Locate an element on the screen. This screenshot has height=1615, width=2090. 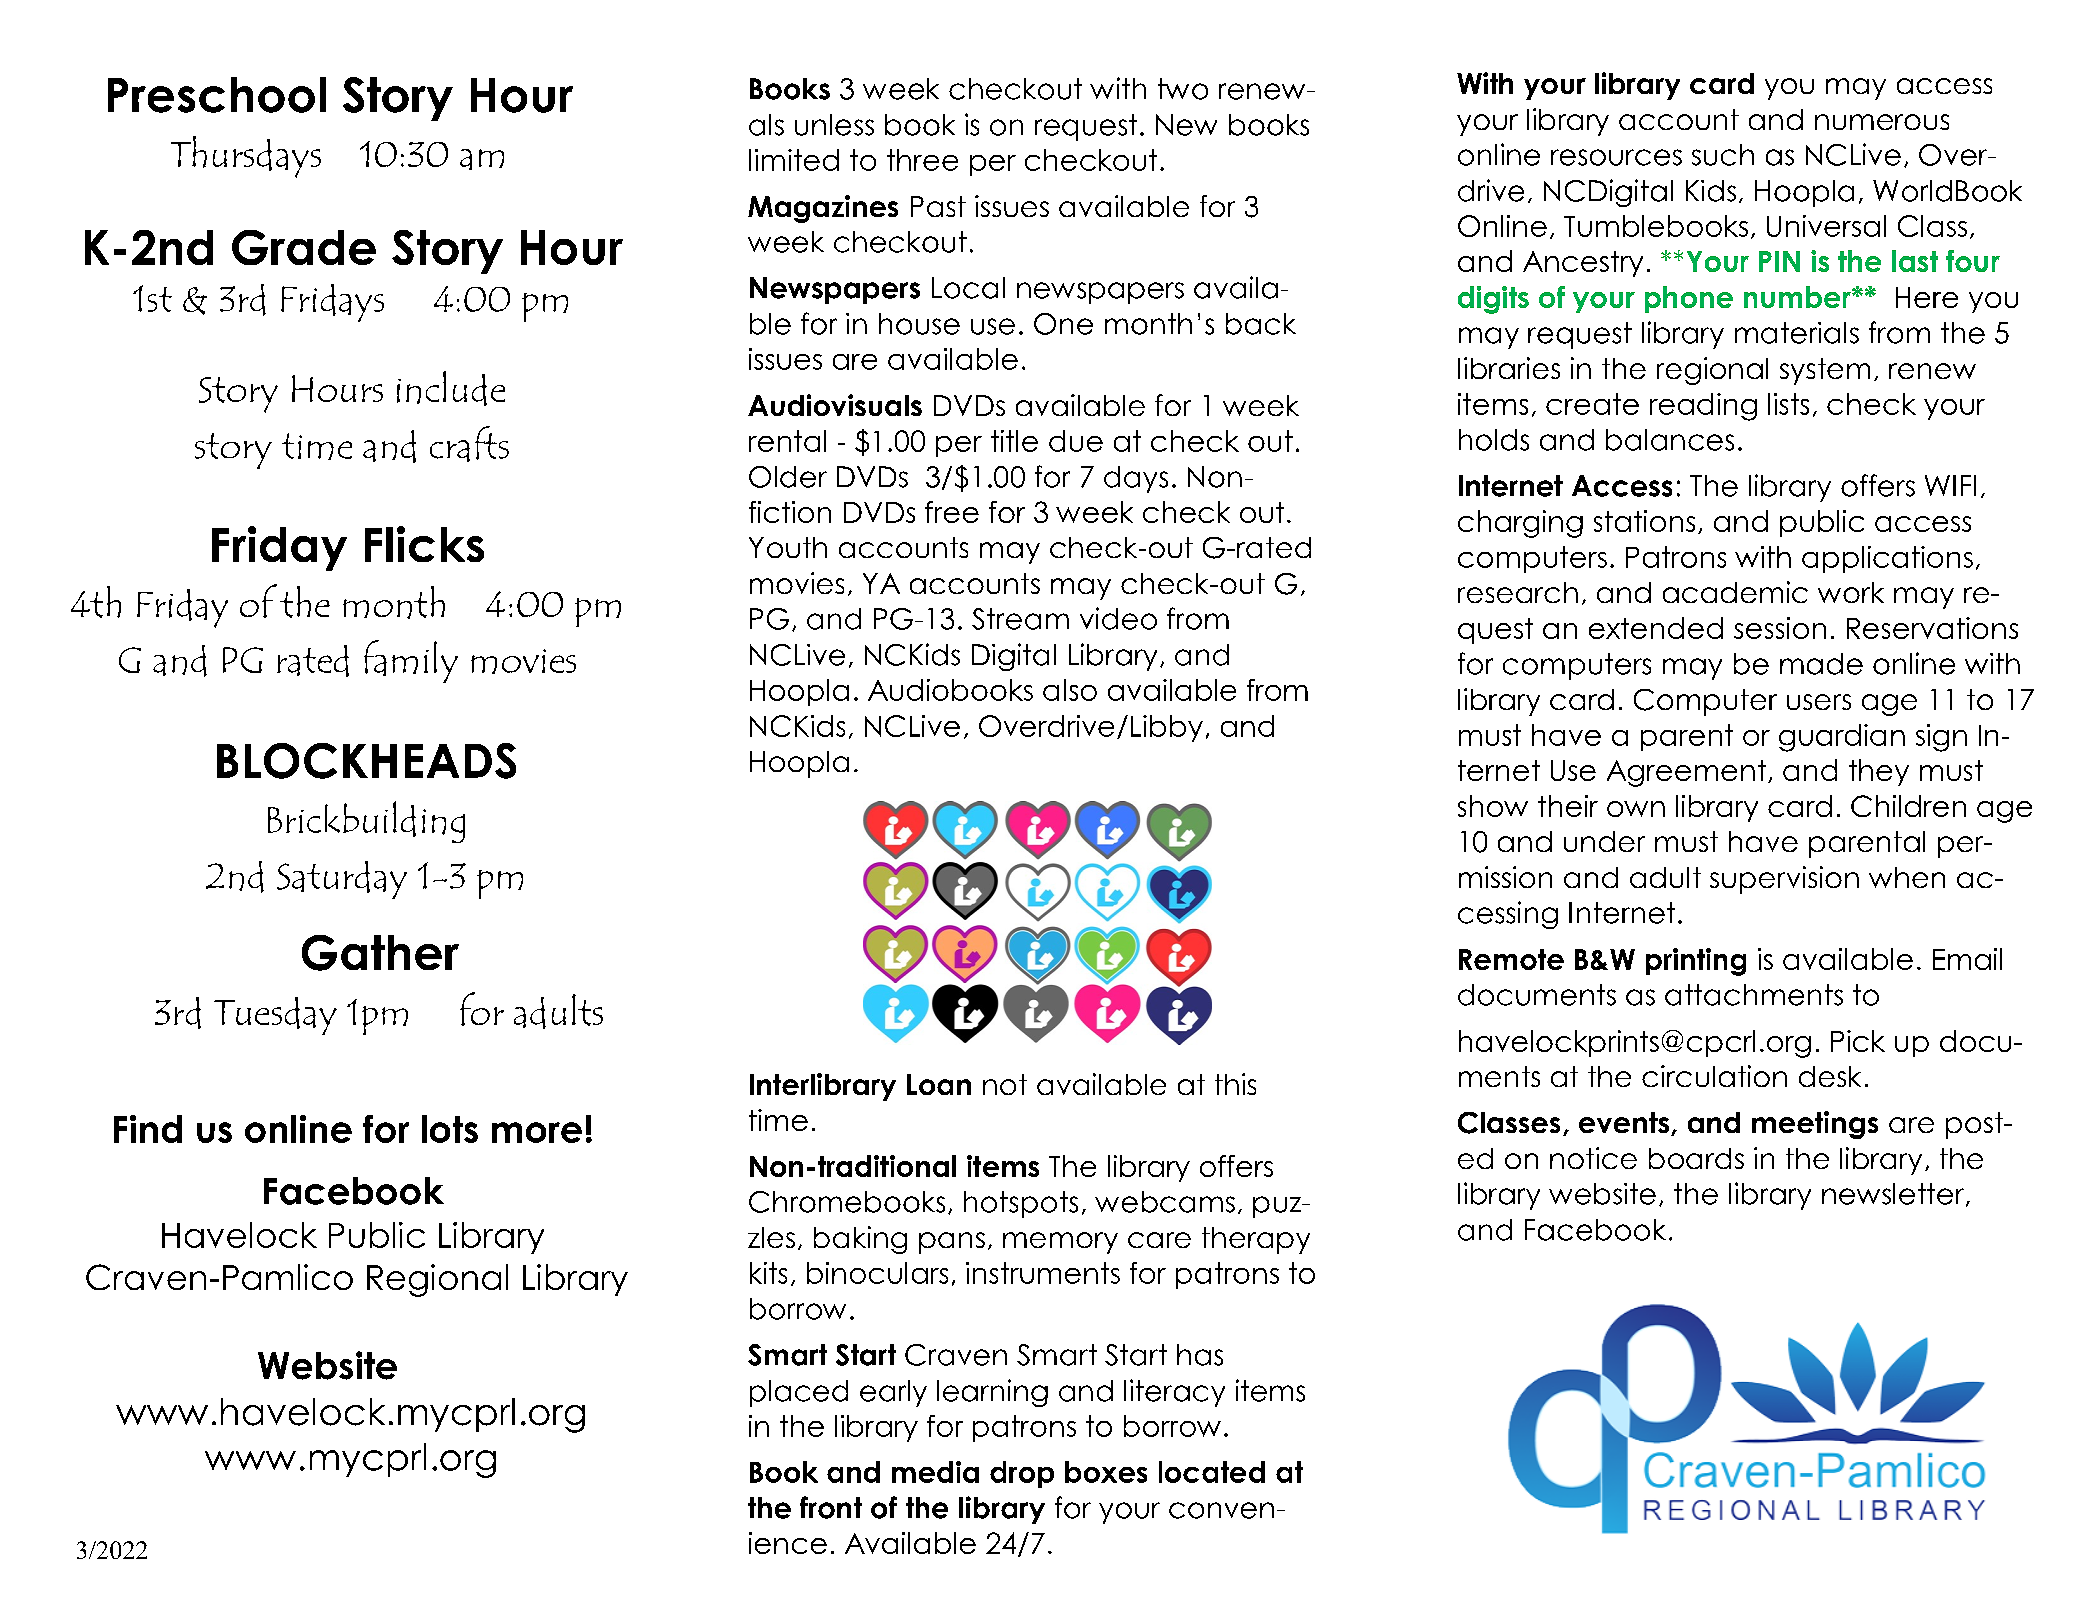
Preschool is located at coordinates (217, 95).
